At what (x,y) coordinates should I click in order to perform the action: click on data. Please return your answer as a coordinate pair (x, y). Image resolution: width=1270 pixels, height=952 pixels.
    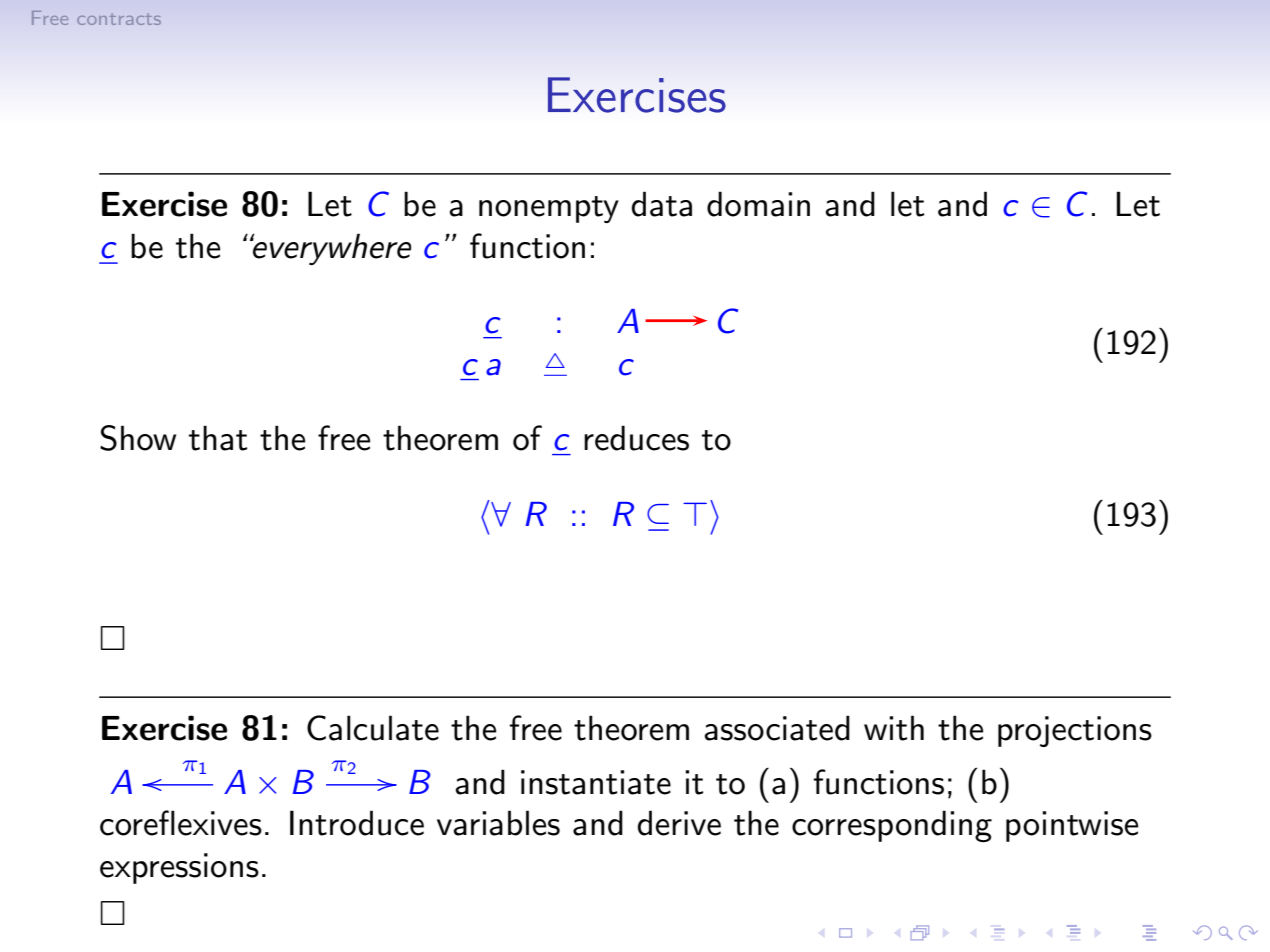
    Looking at the image, I should click on (662, 204).
